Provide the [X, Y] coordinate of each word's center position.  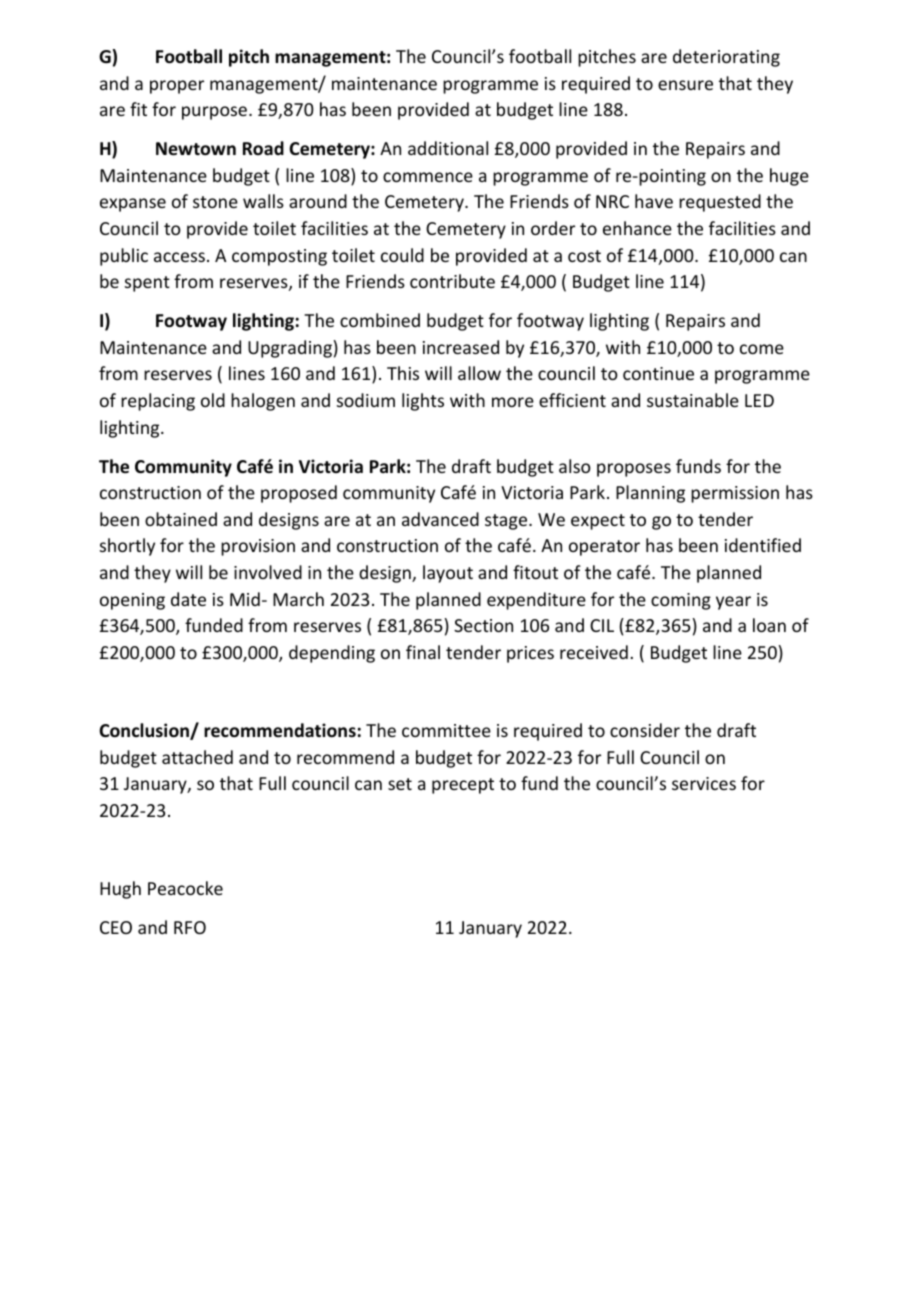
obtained [181, 519]
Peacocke [185, 888]
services [704, 783]
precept [463, 786]
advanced [440, 519]
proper [177, 87]
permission [735, 494]
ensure [685, 85]
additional [448, 148]
